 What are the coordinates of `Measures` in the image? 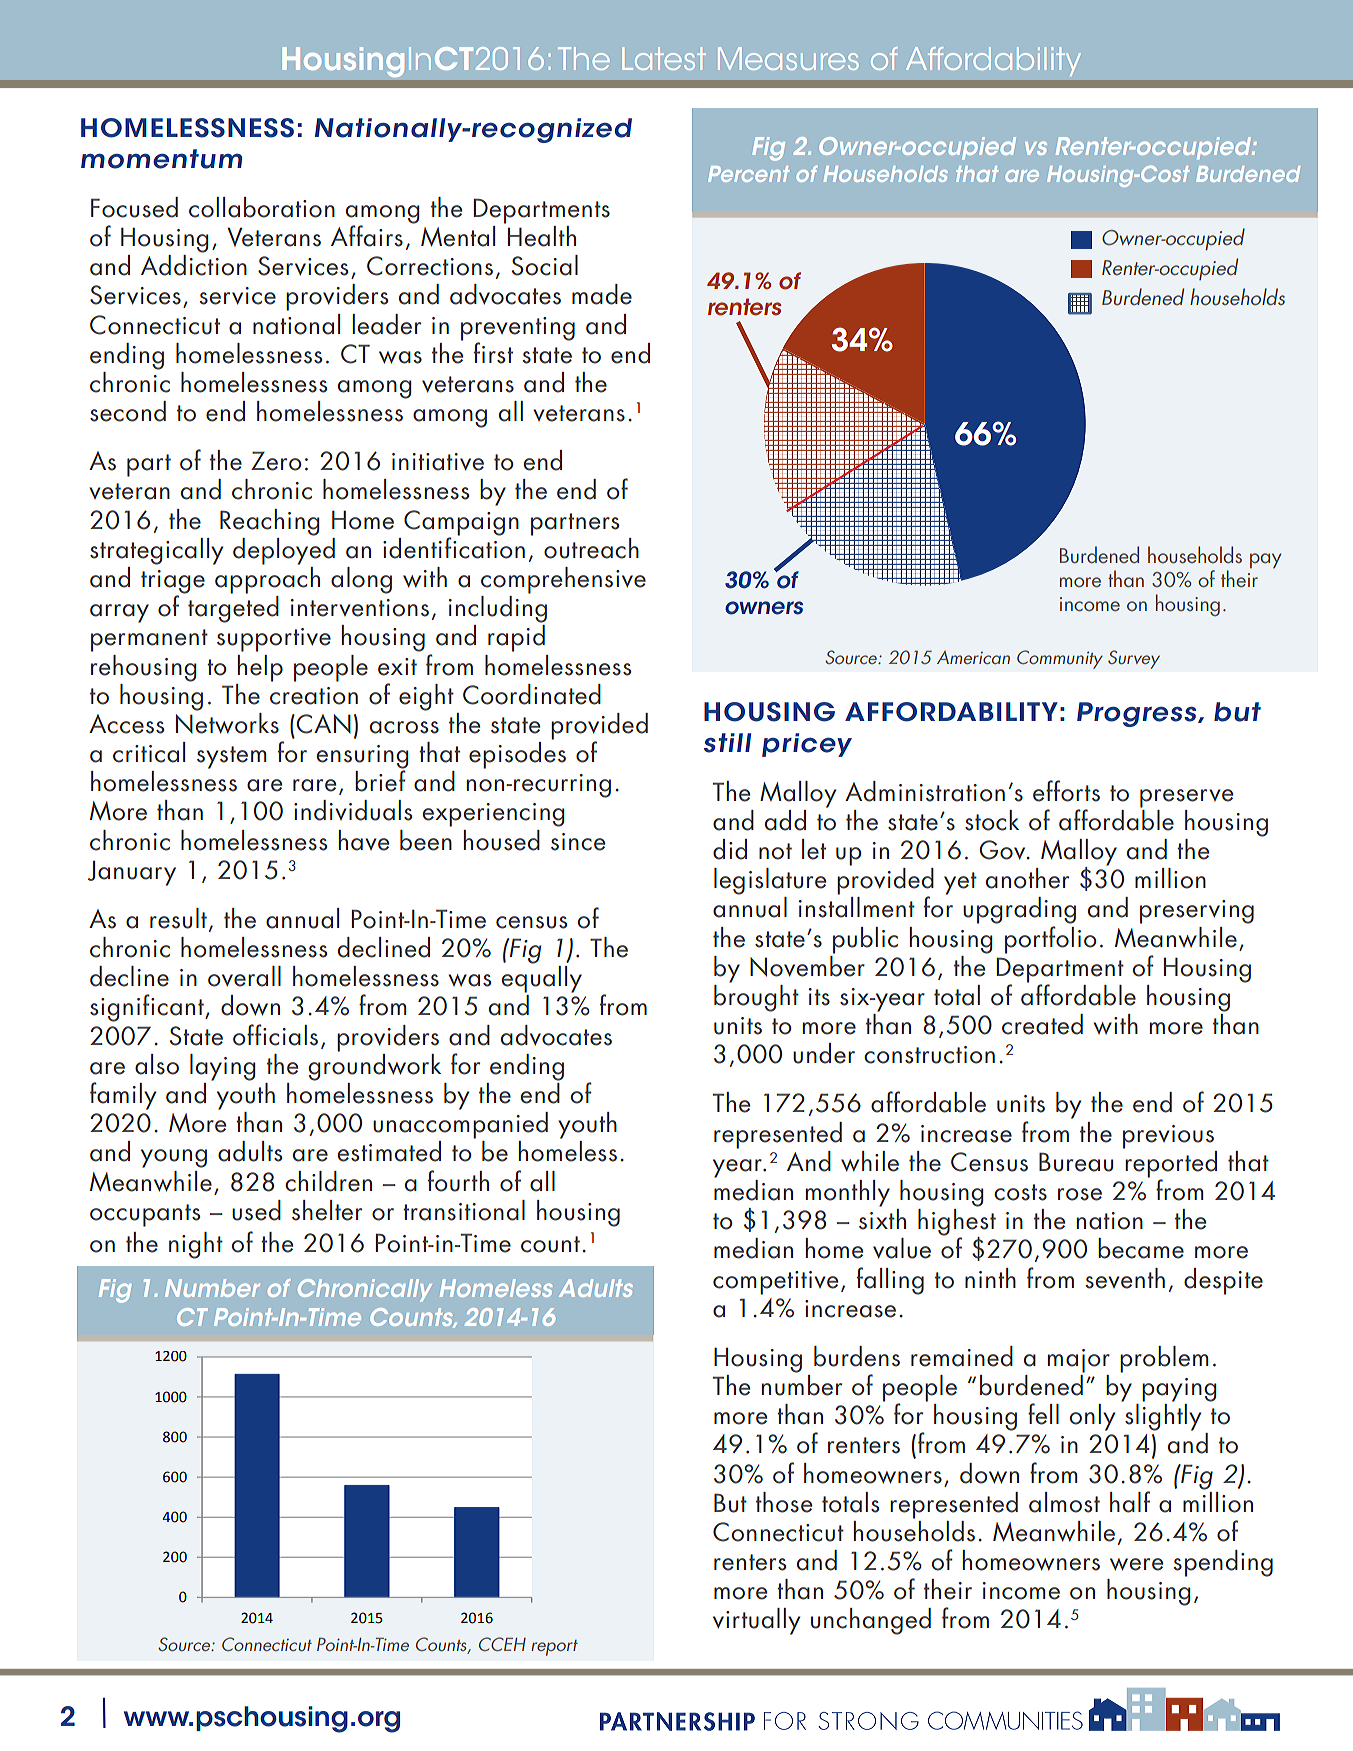 It's located at (788, 58).
